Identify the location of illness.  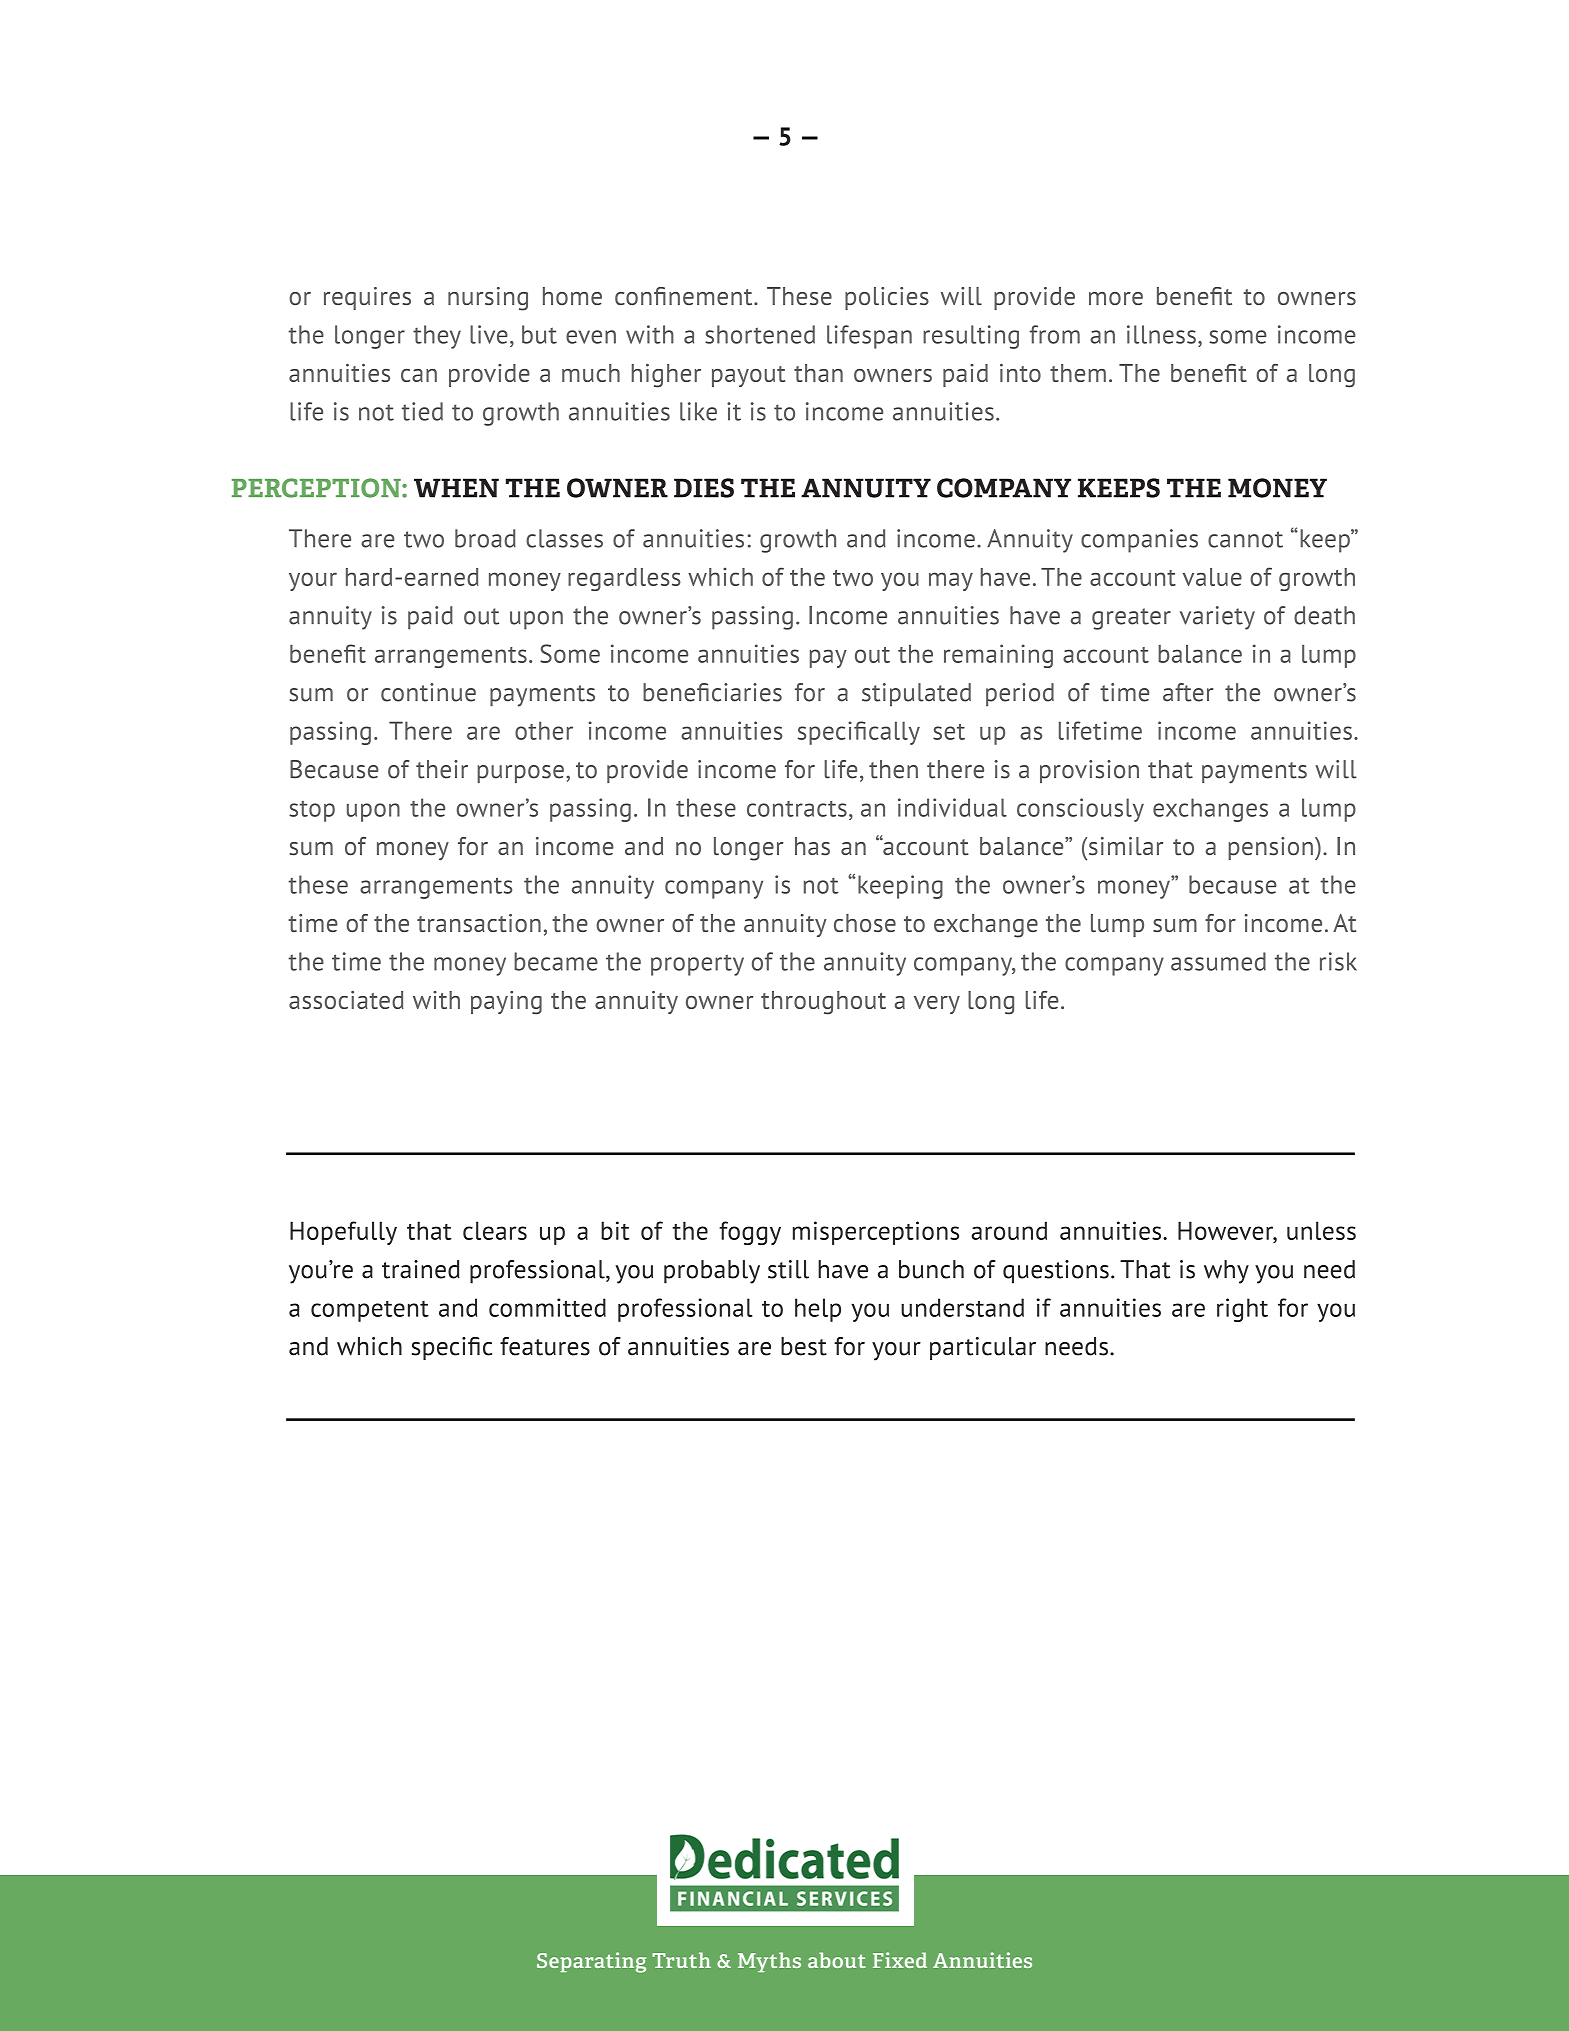
(1161, 334).
